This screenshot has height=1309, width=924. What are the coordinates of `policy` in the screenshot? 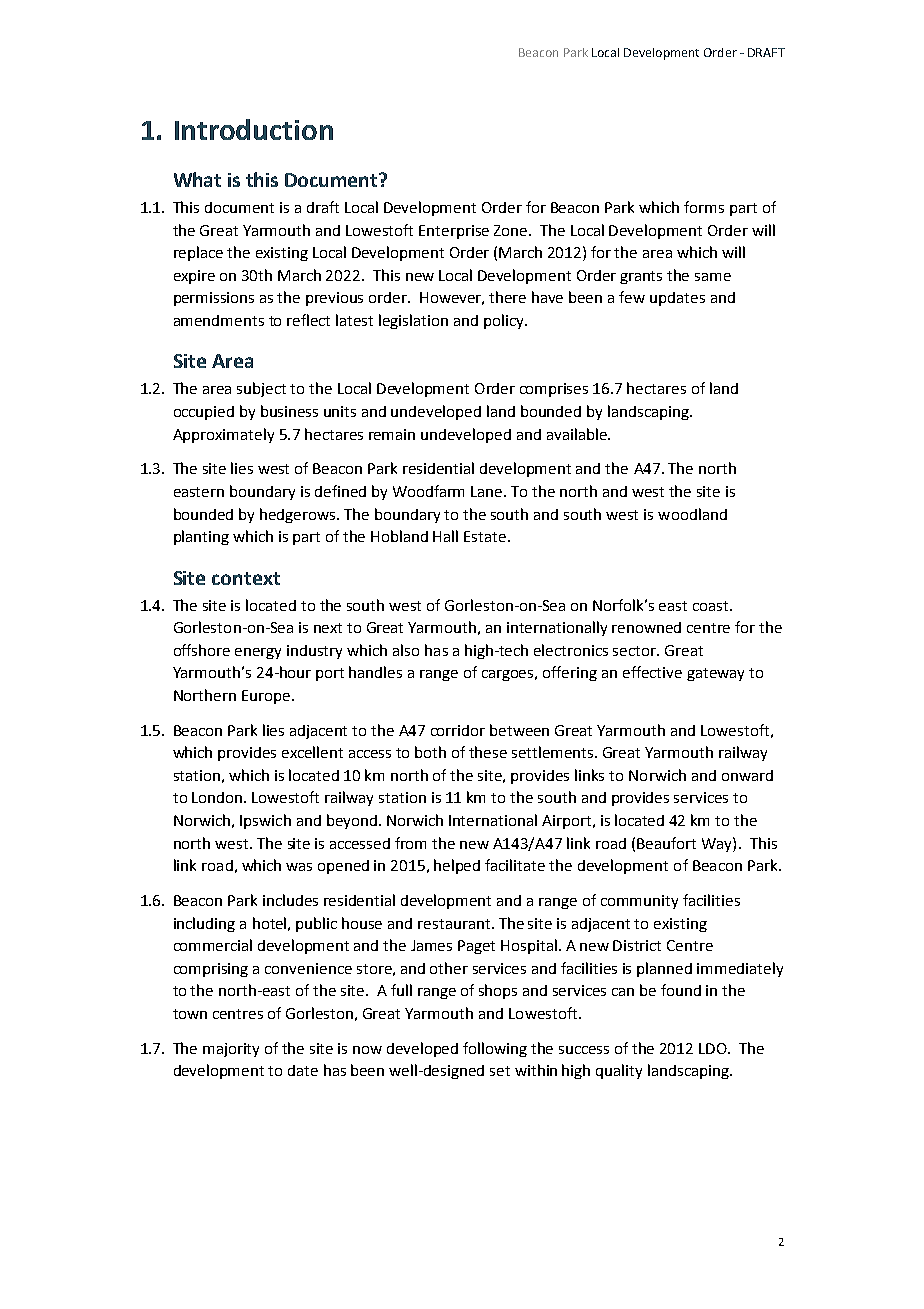 It's located at (505, 321).
